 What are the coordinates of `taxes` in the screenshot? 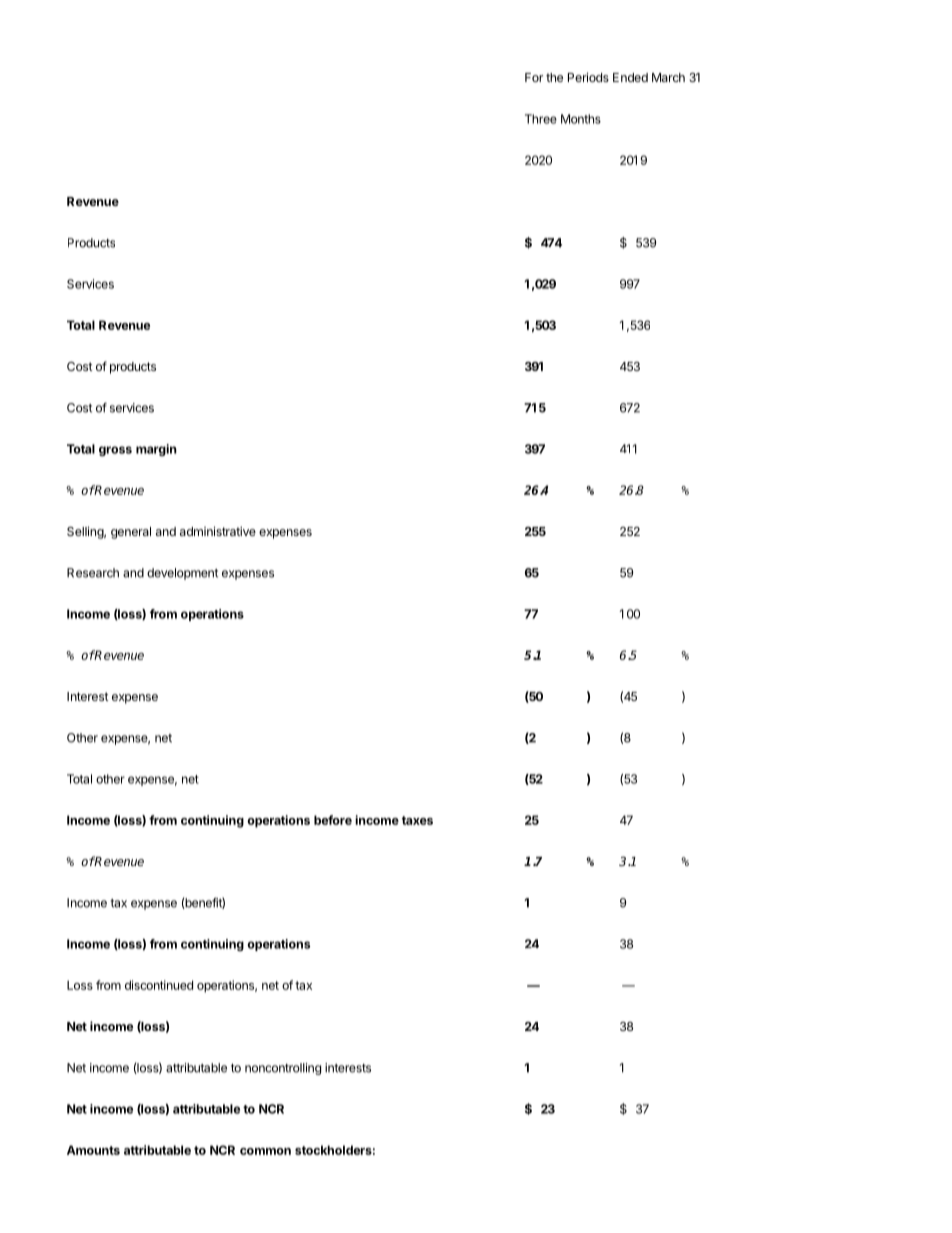 It's located at (417, 820).
